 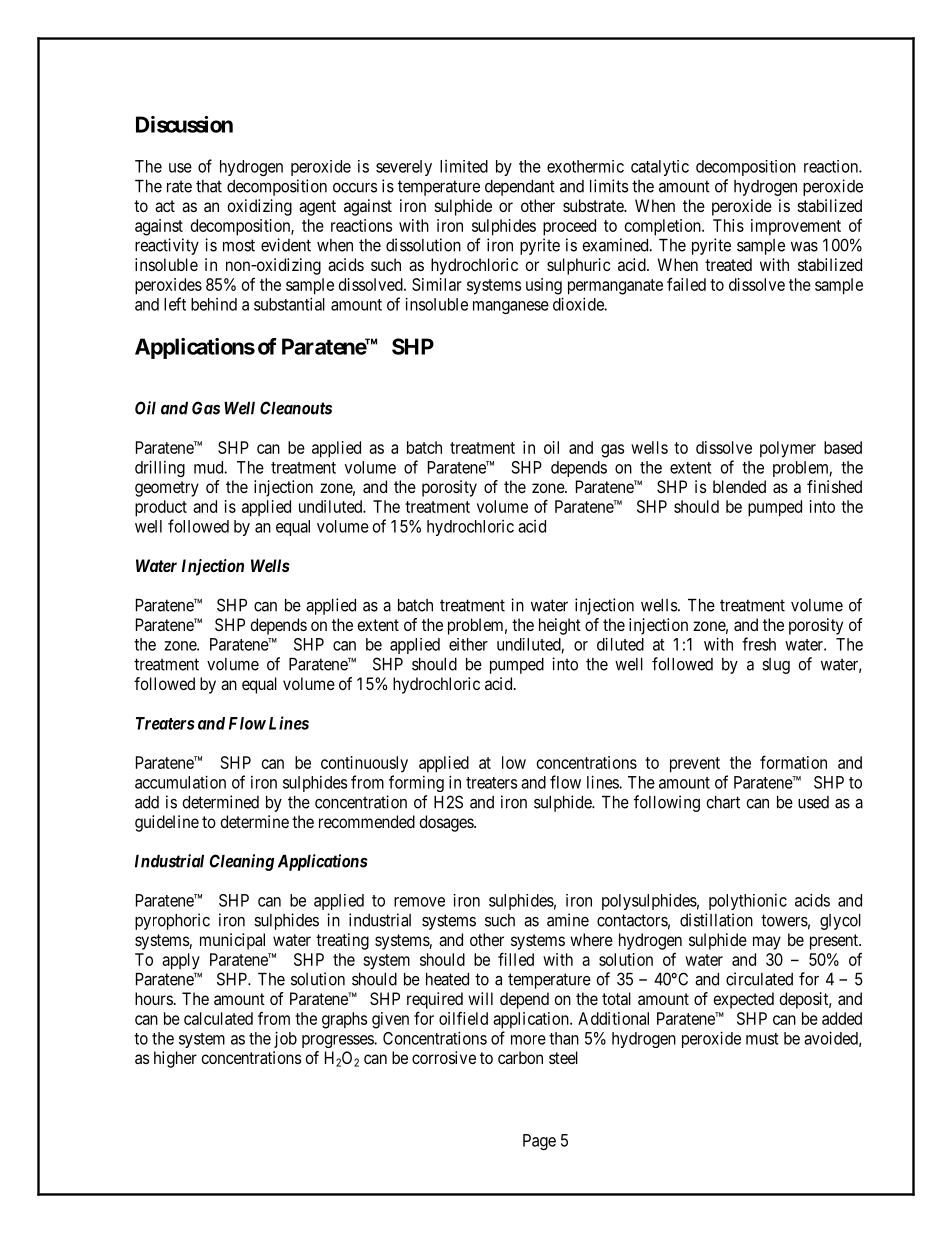 What do you see at coordinates (759, 644) in the screenshot?
I see `fresh` at bounding box center [759, 644].
